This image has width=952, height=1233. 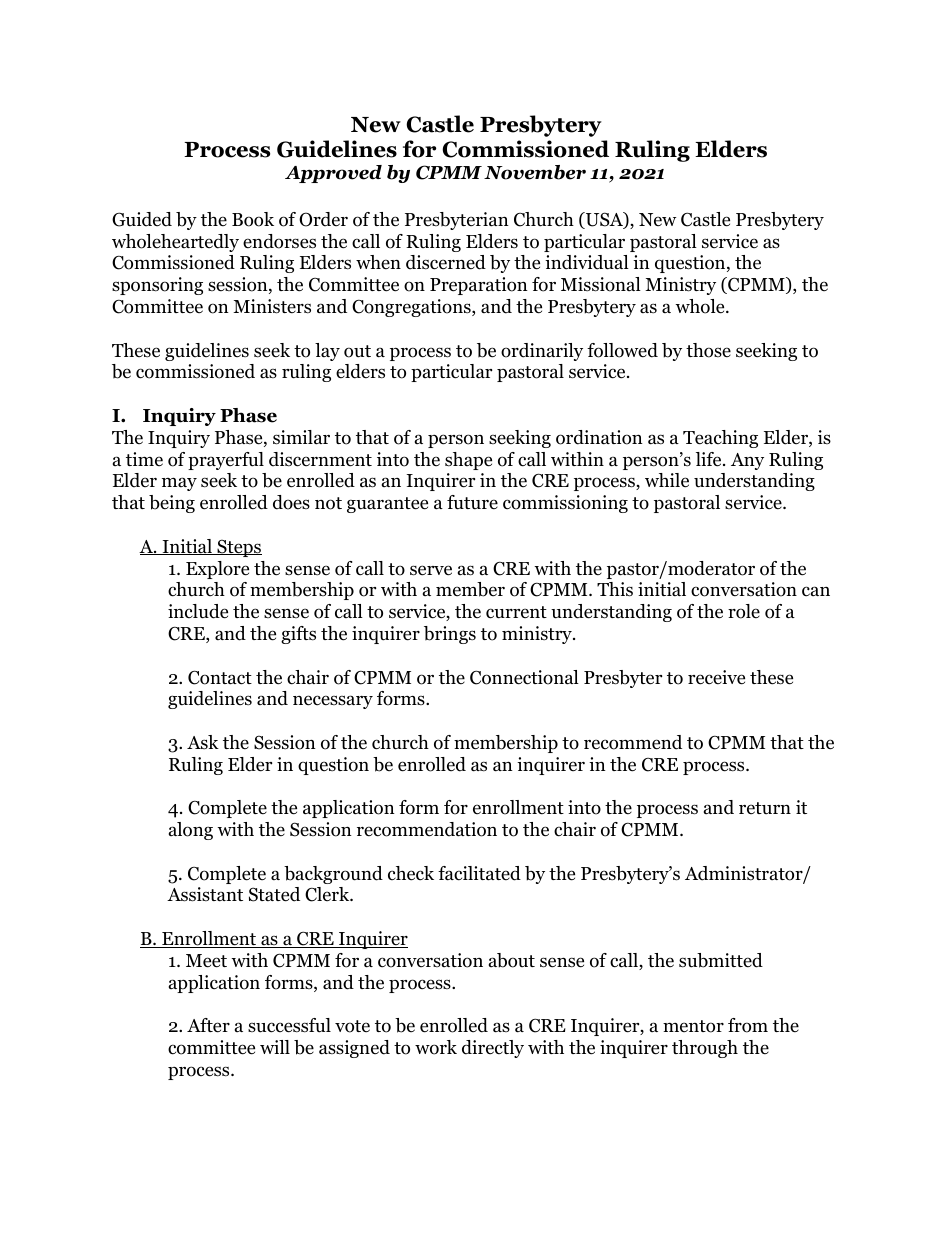 What do you see at coordinates (744, 611) in the image?
I see `role` at bounding box center [744, 611].
